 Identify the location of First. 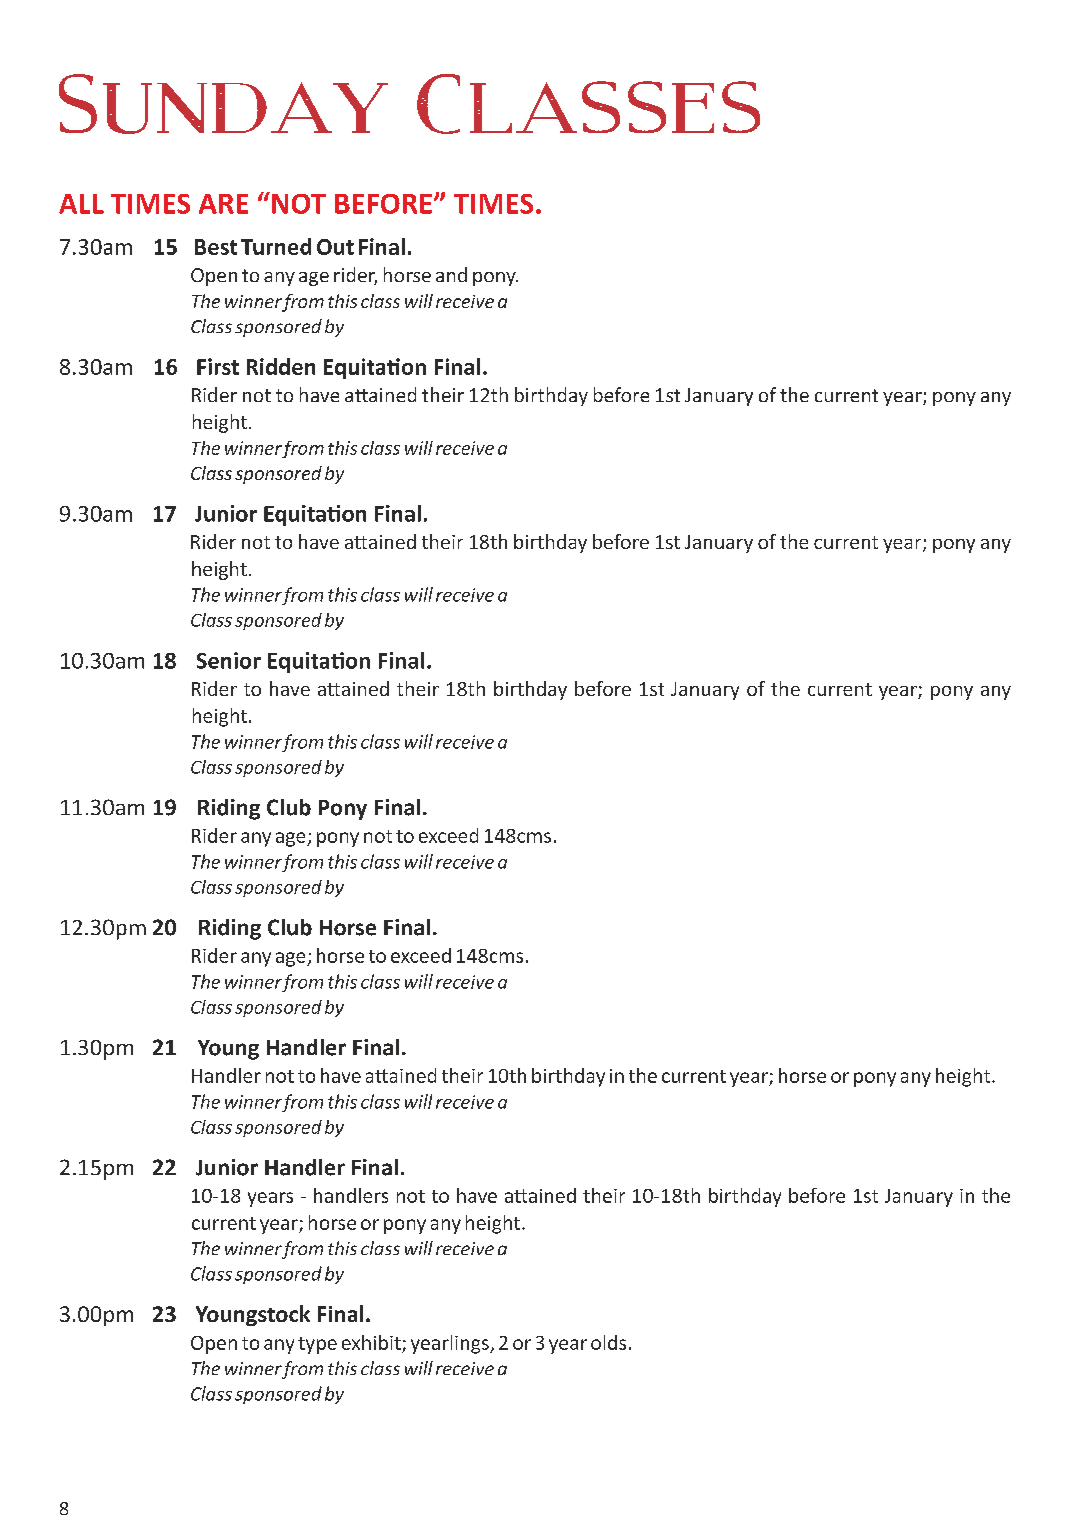
(218, 366).
